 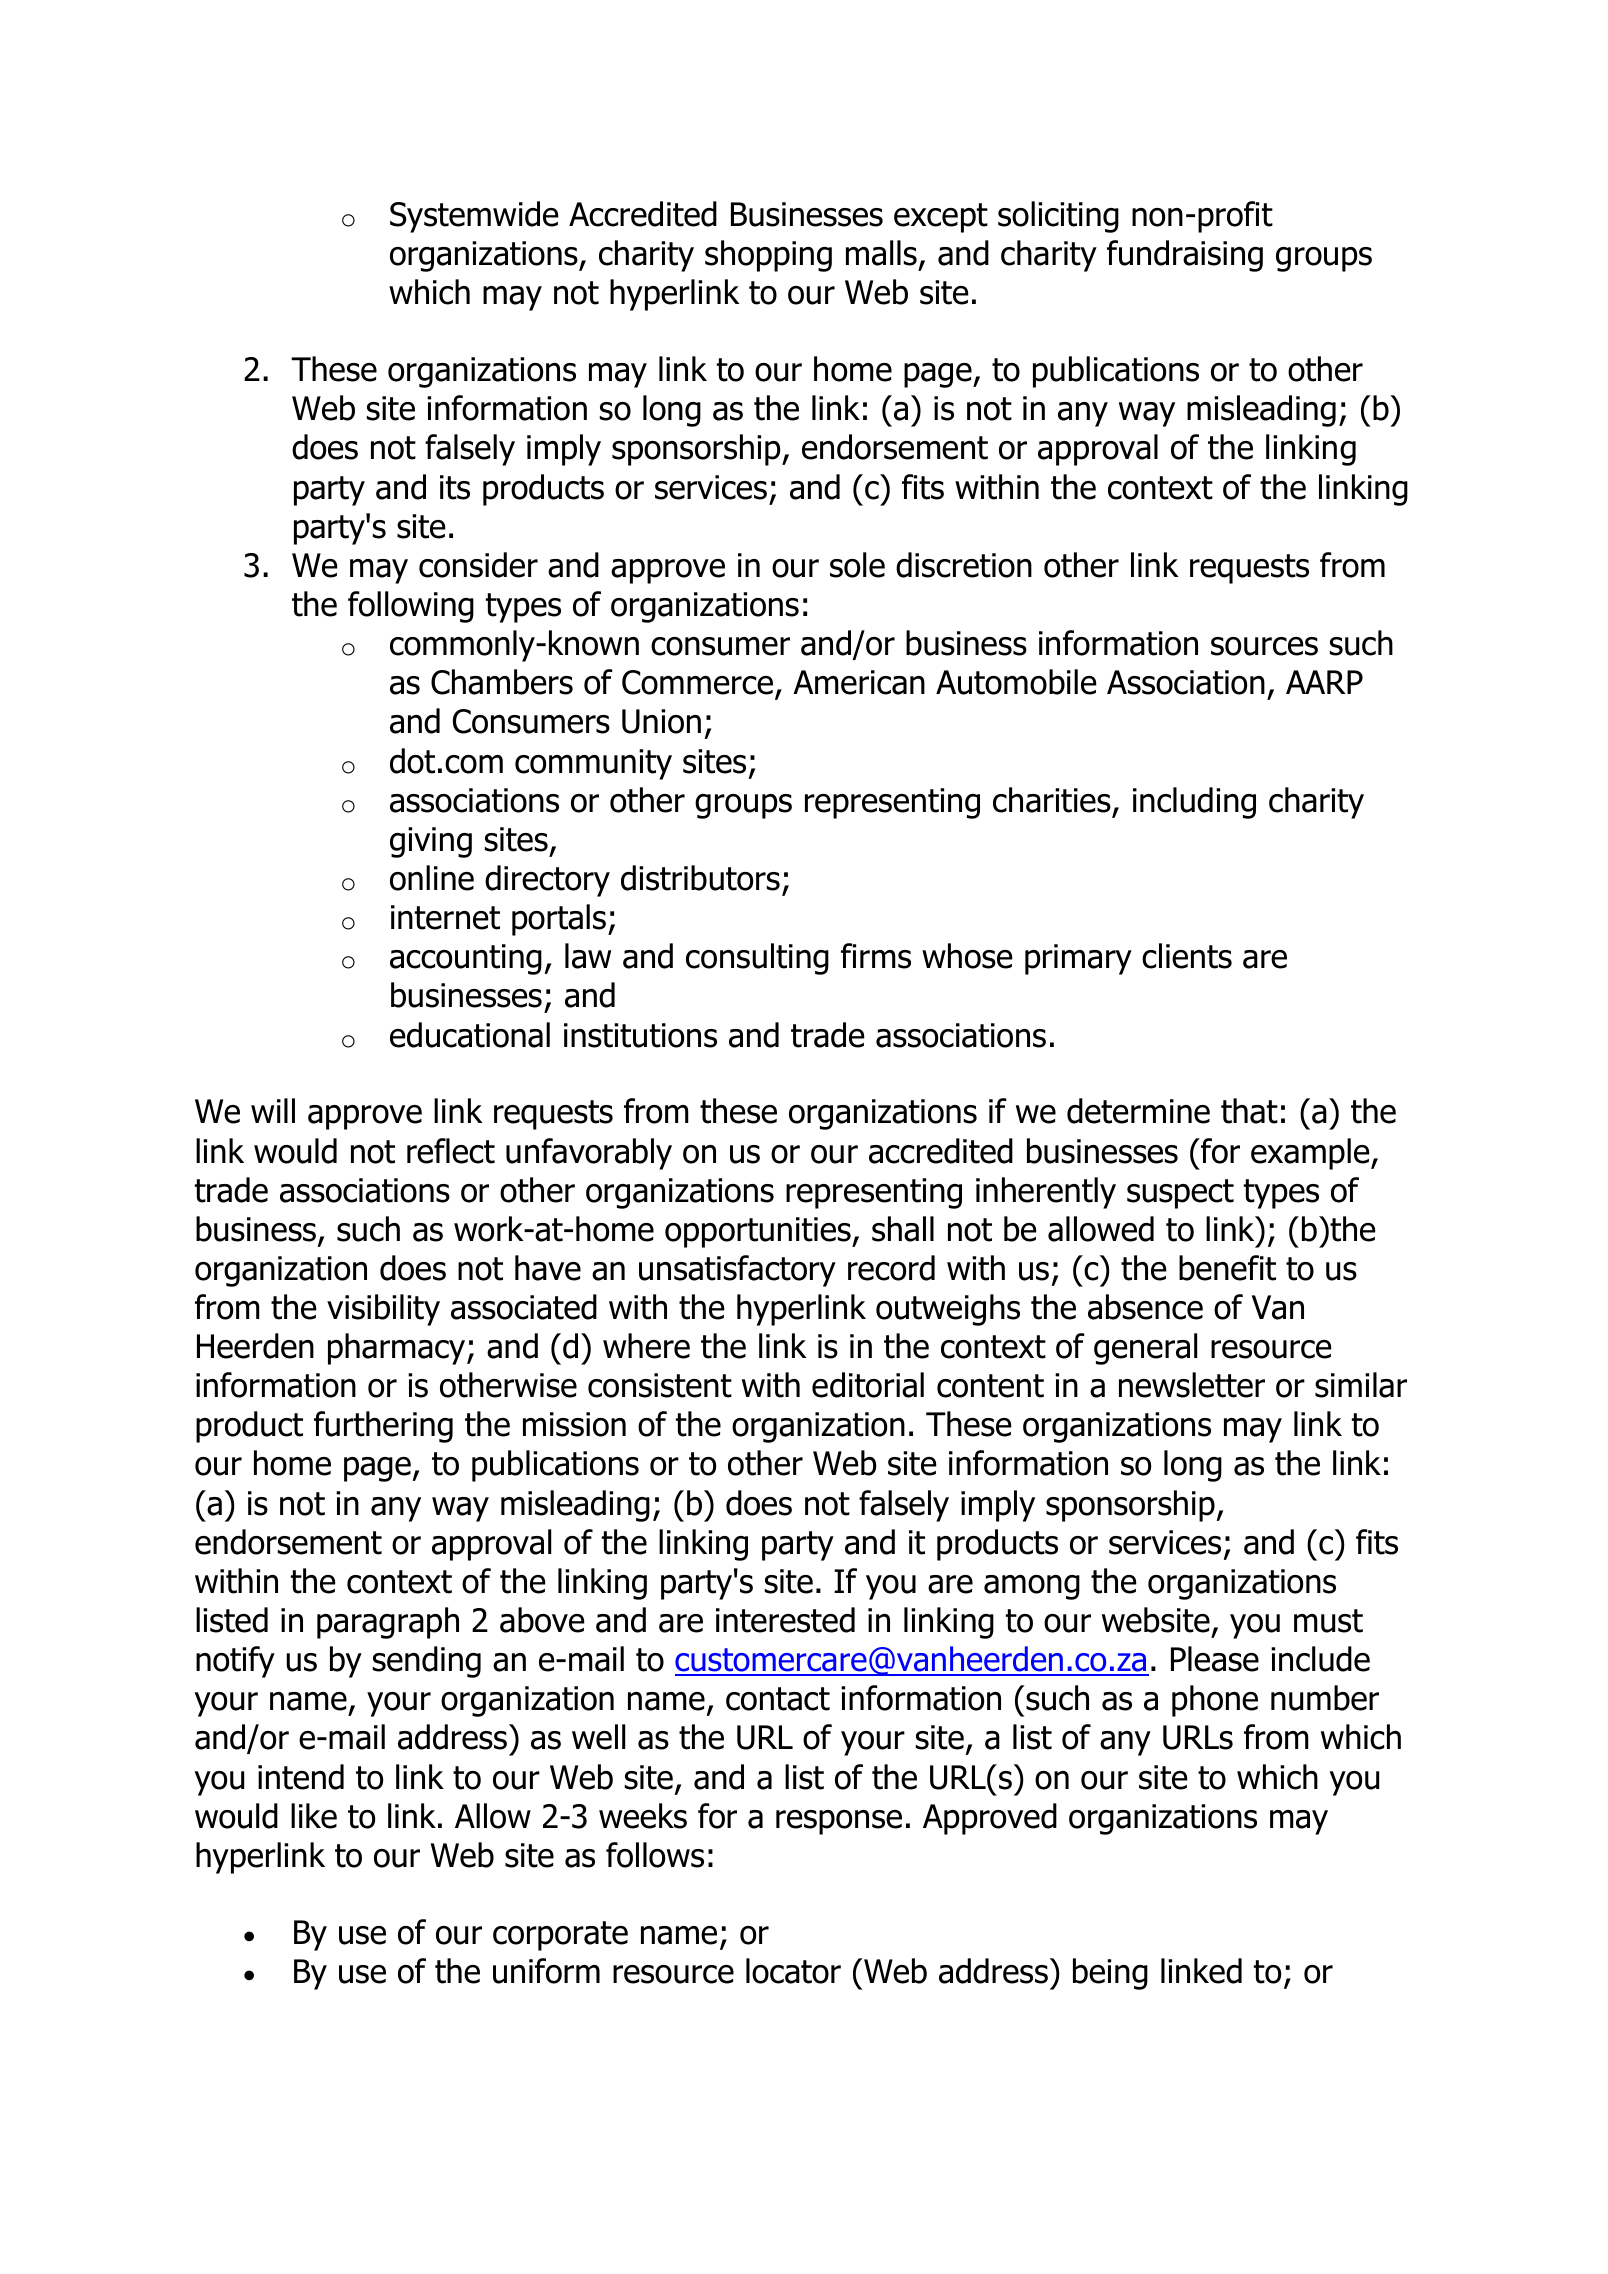 I want to click on institutions, so click(x=640, y=1035).
